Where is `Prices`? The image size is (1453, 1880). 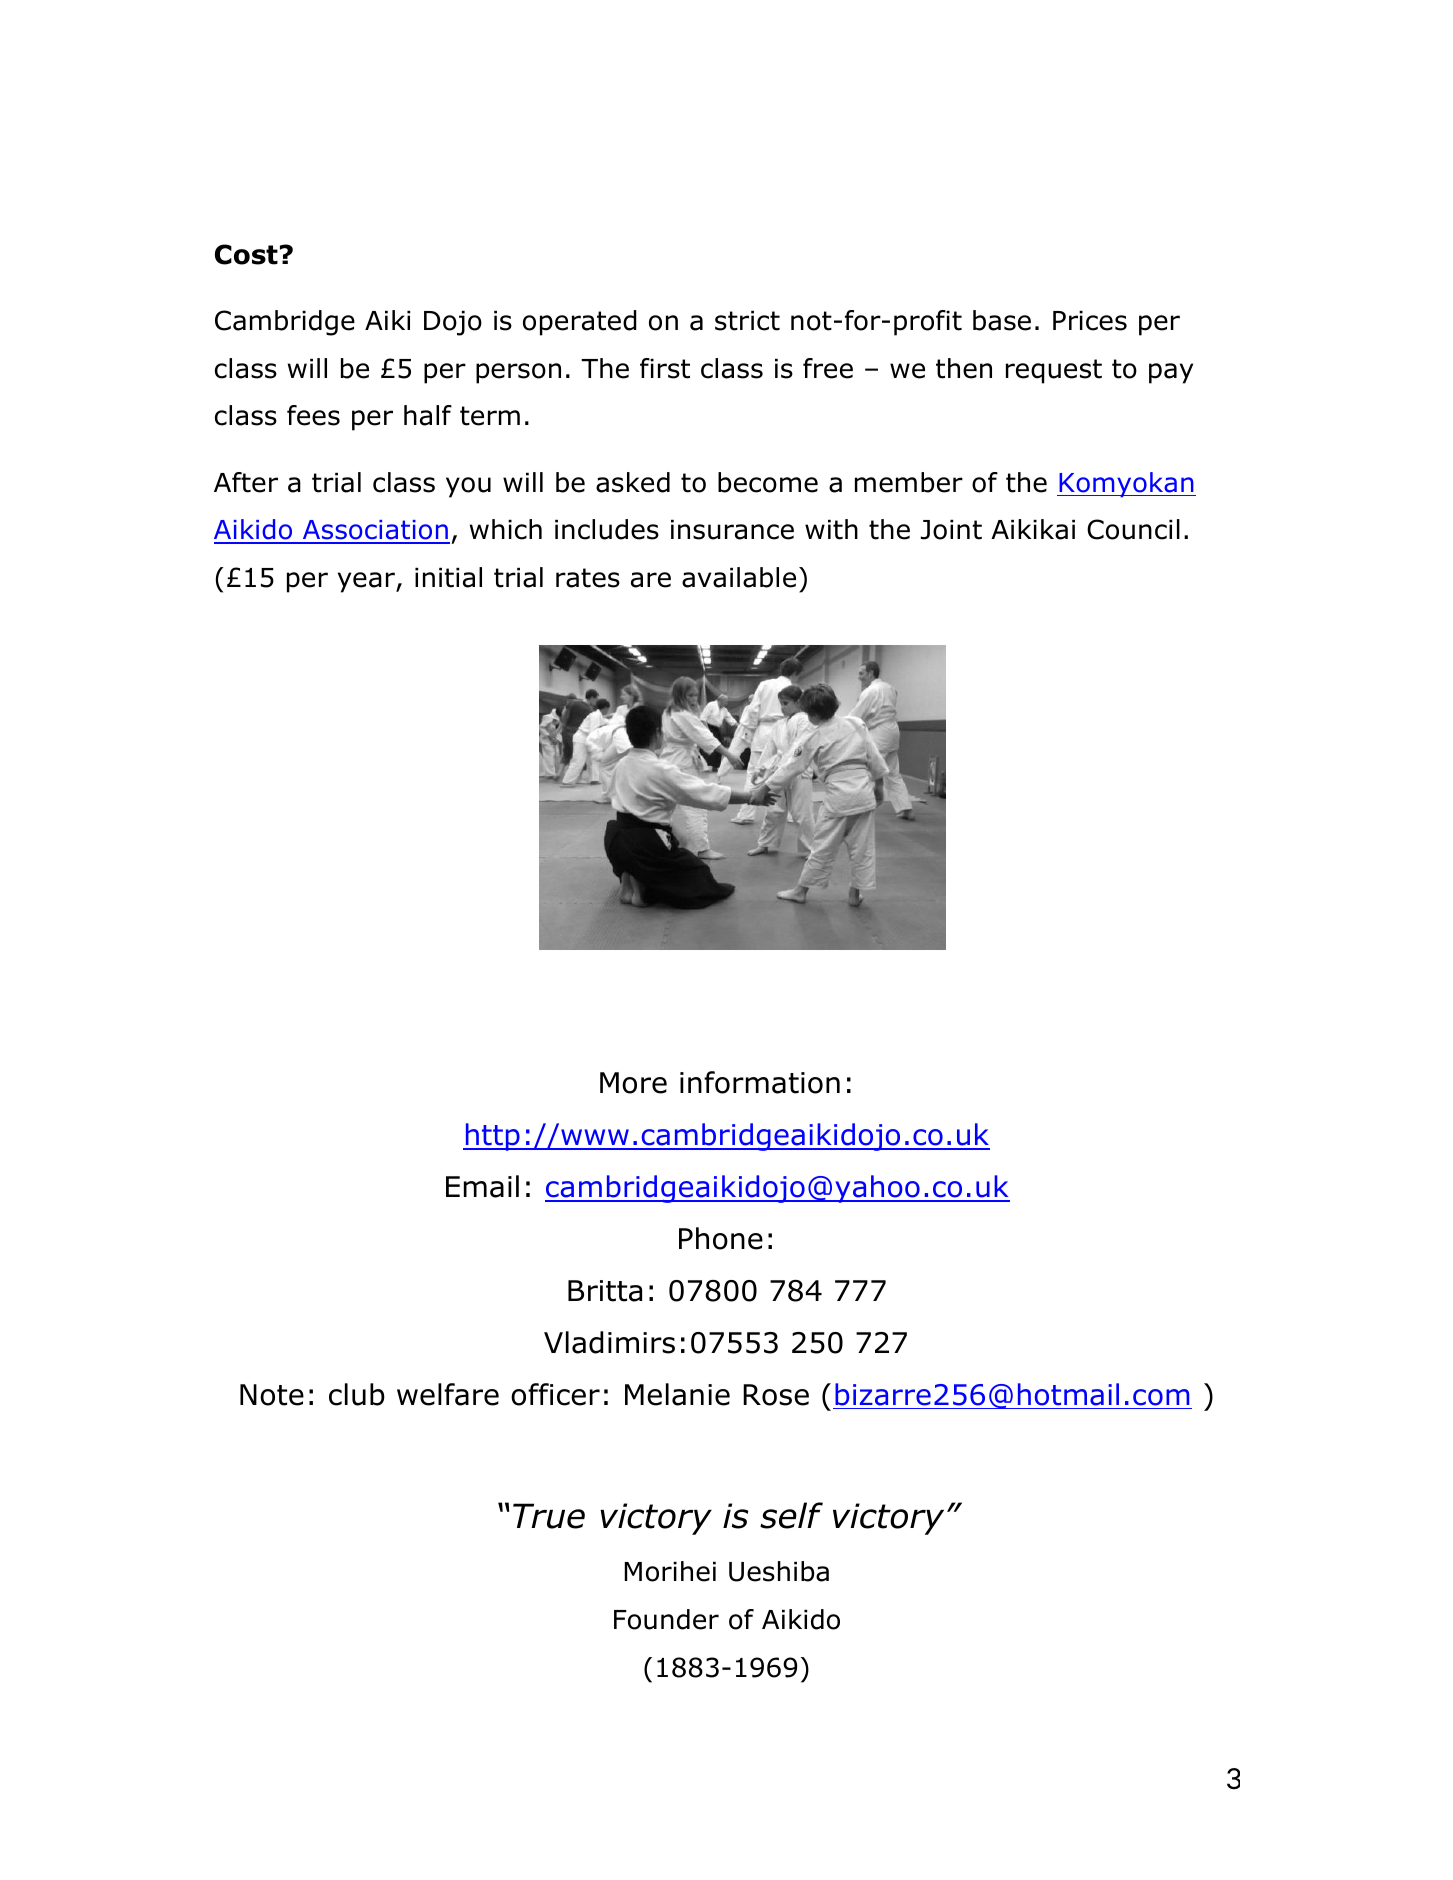
Prices is located at coordinates (1090, 321).
